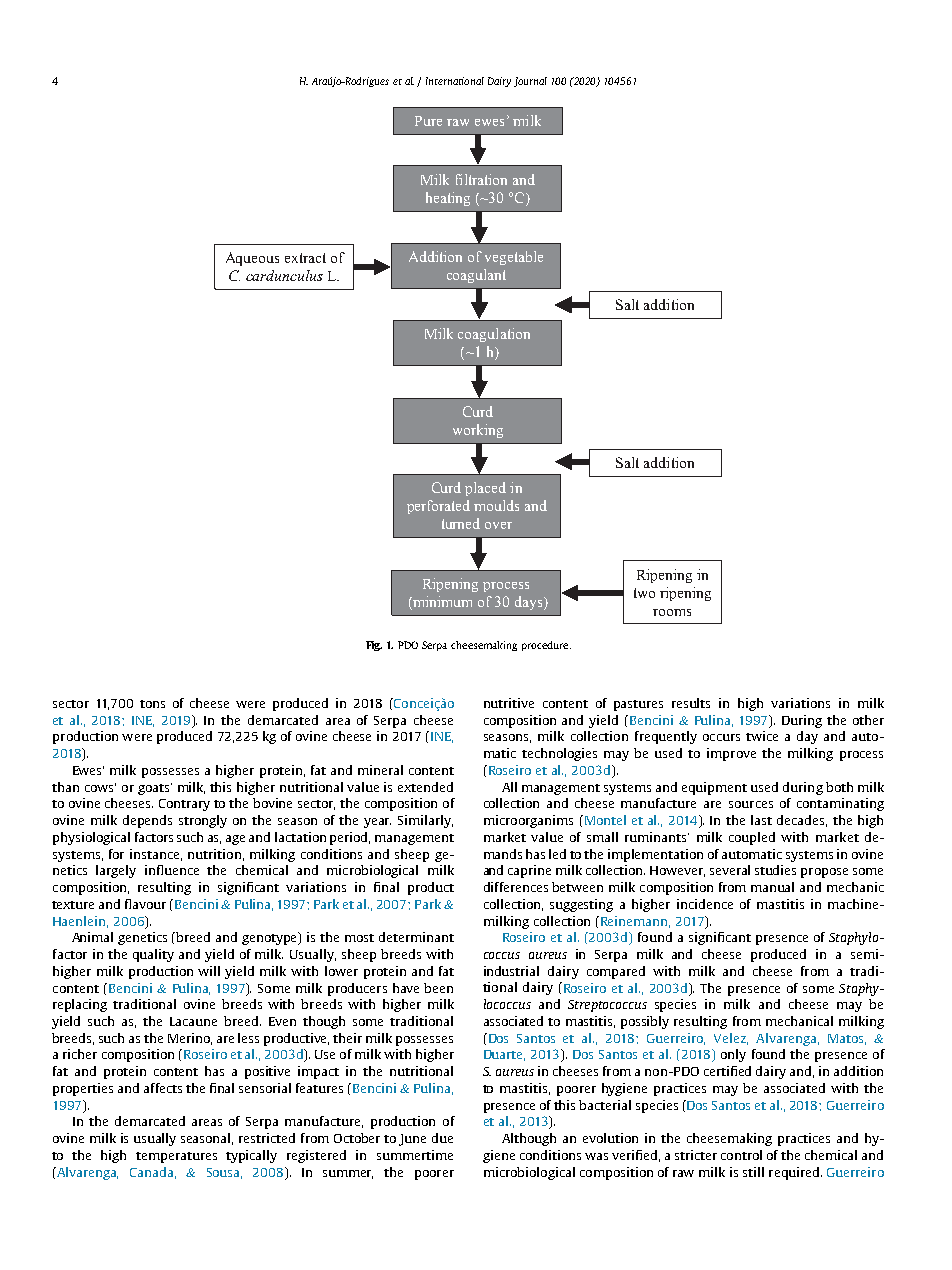 The image size is (952, 1270). What do you see at coordinates (152, 704) in the document?
I see `tons` at bounding box center [152, 704].
